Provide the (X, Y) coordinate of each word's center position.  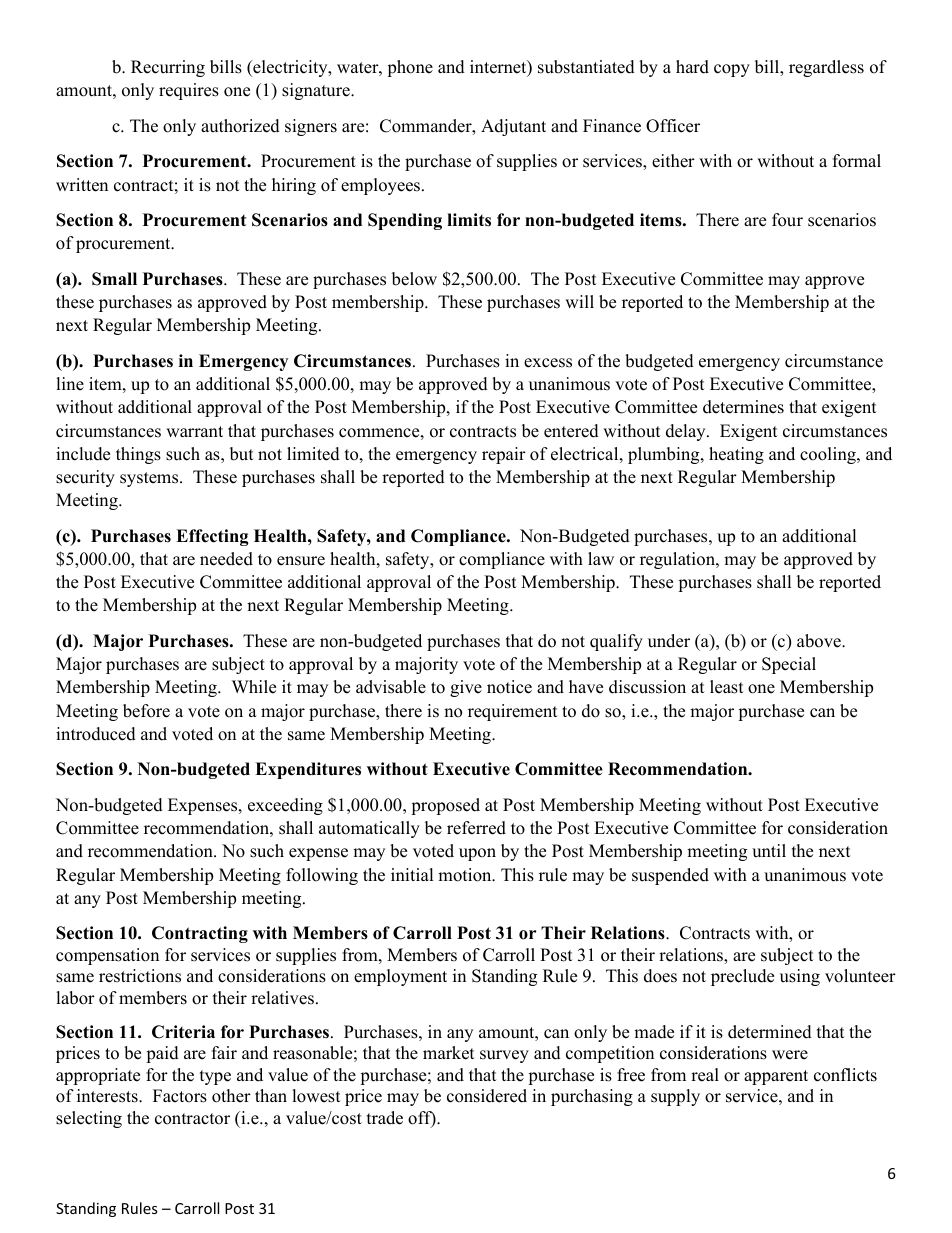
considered (487, 1096)
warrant (194, 431)
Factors (180, 1096)
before (146, 711)
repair (504, 455)
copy (732, 70)
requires (189, 91)
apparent (776, 1077)
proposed (445, 806)
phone (410, 68)
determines (743, 407)
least (727, 687)
